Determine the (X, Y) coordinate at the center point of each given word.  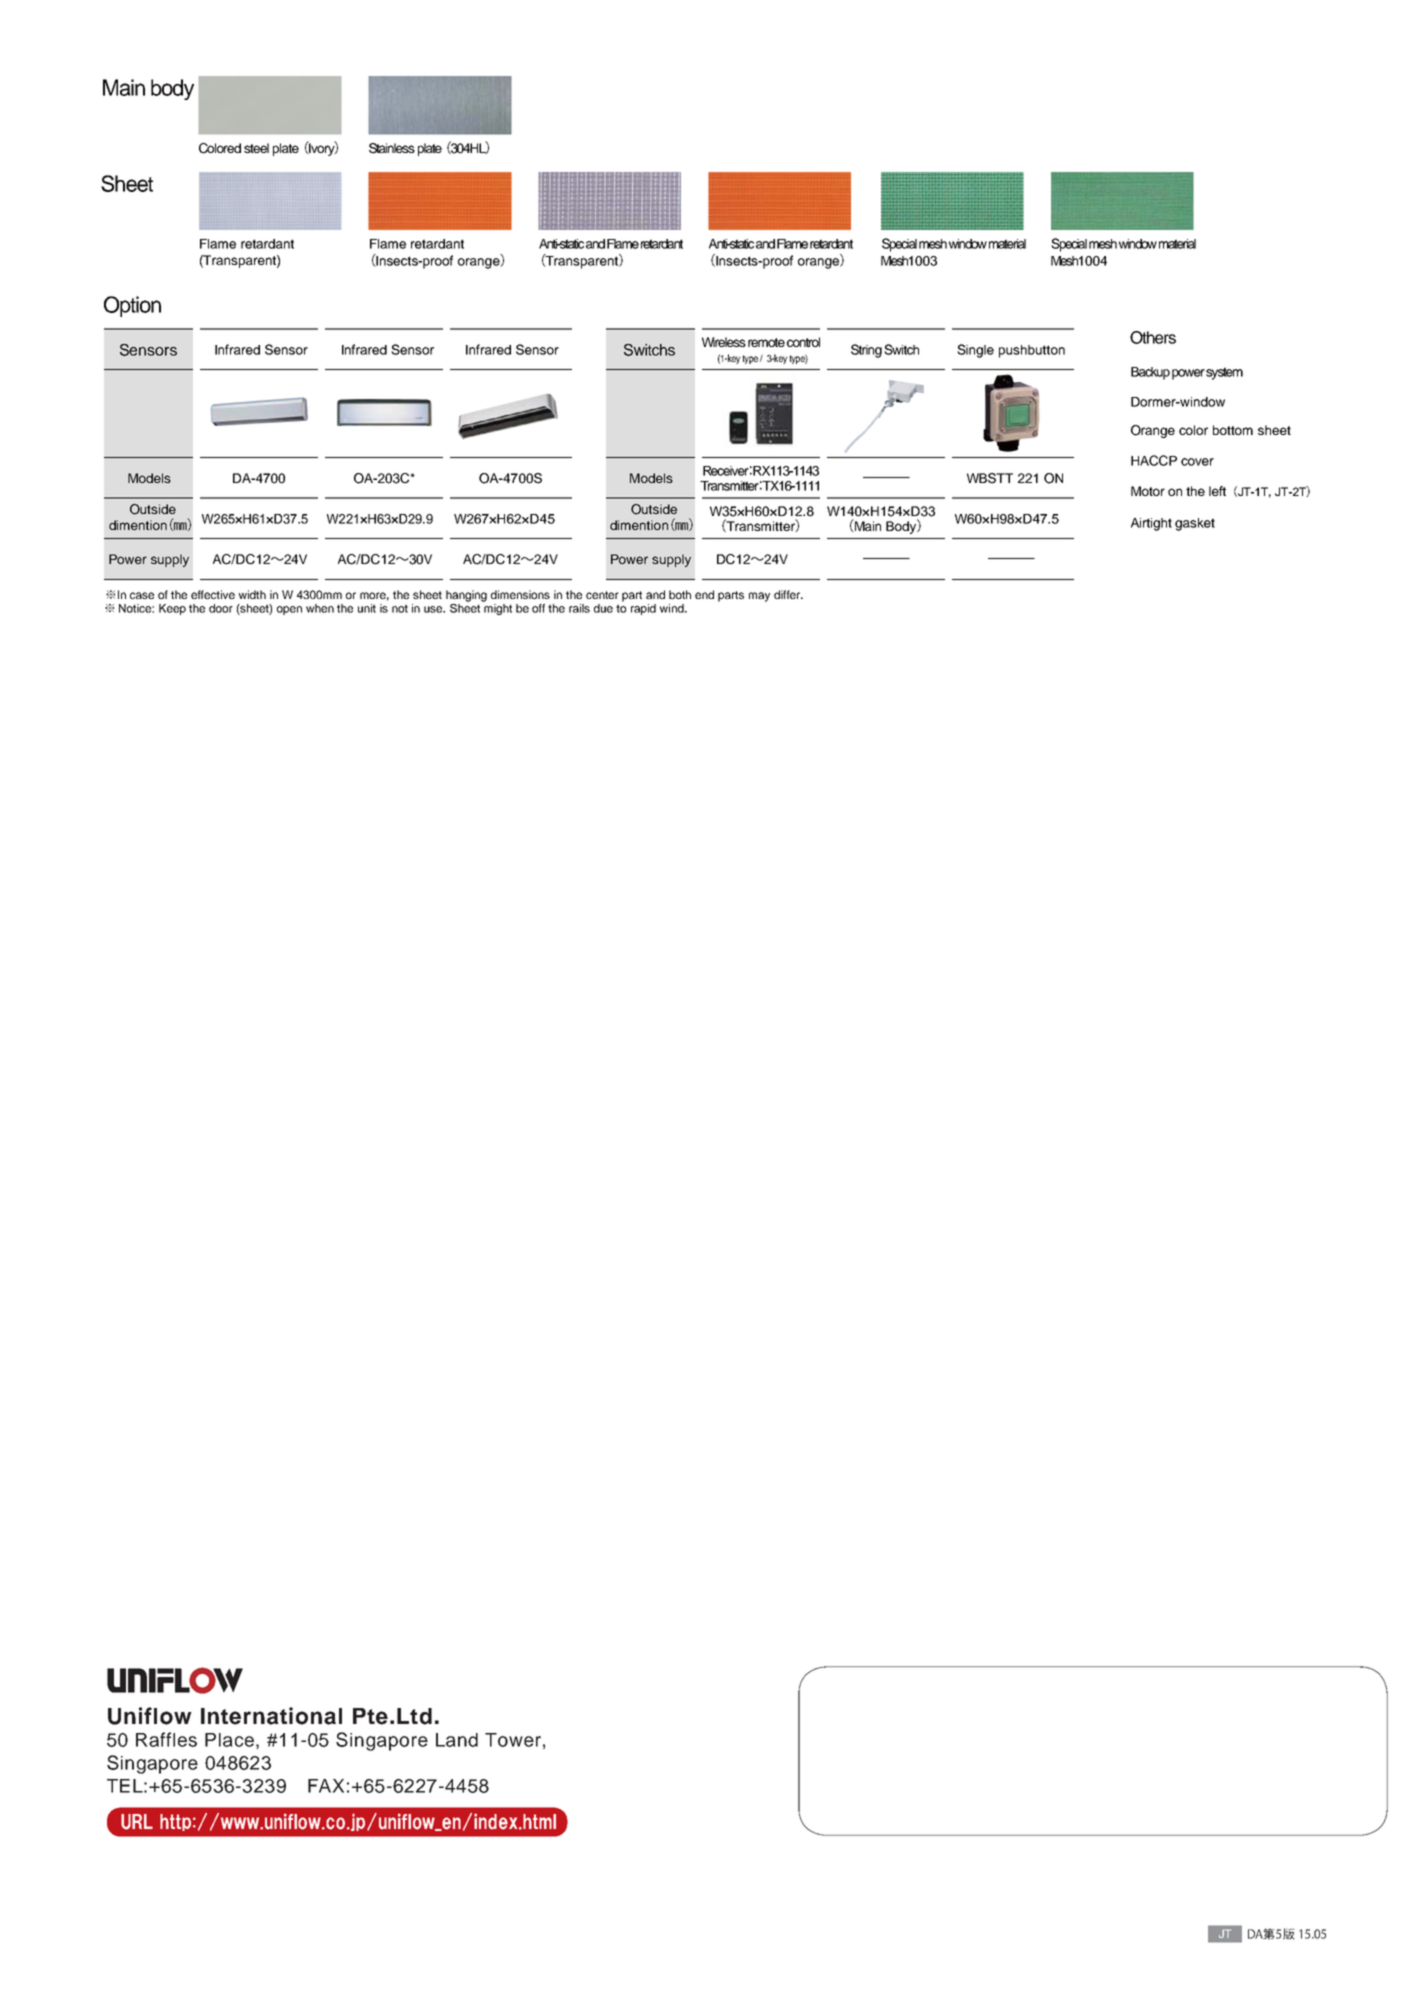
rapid (643, 609)
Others (1153, 337)
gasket (1195, 524)
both (680, 594)
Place (229, 1740)
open (289, 610)
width (252, 594)
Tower (513, 1740)
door (221, 608)
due (603, 608)
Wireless (724, 342)
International (271, 1716)
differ (788, 594)
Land (457, 1740)
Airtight (1151, 524)
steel (256, 148)
